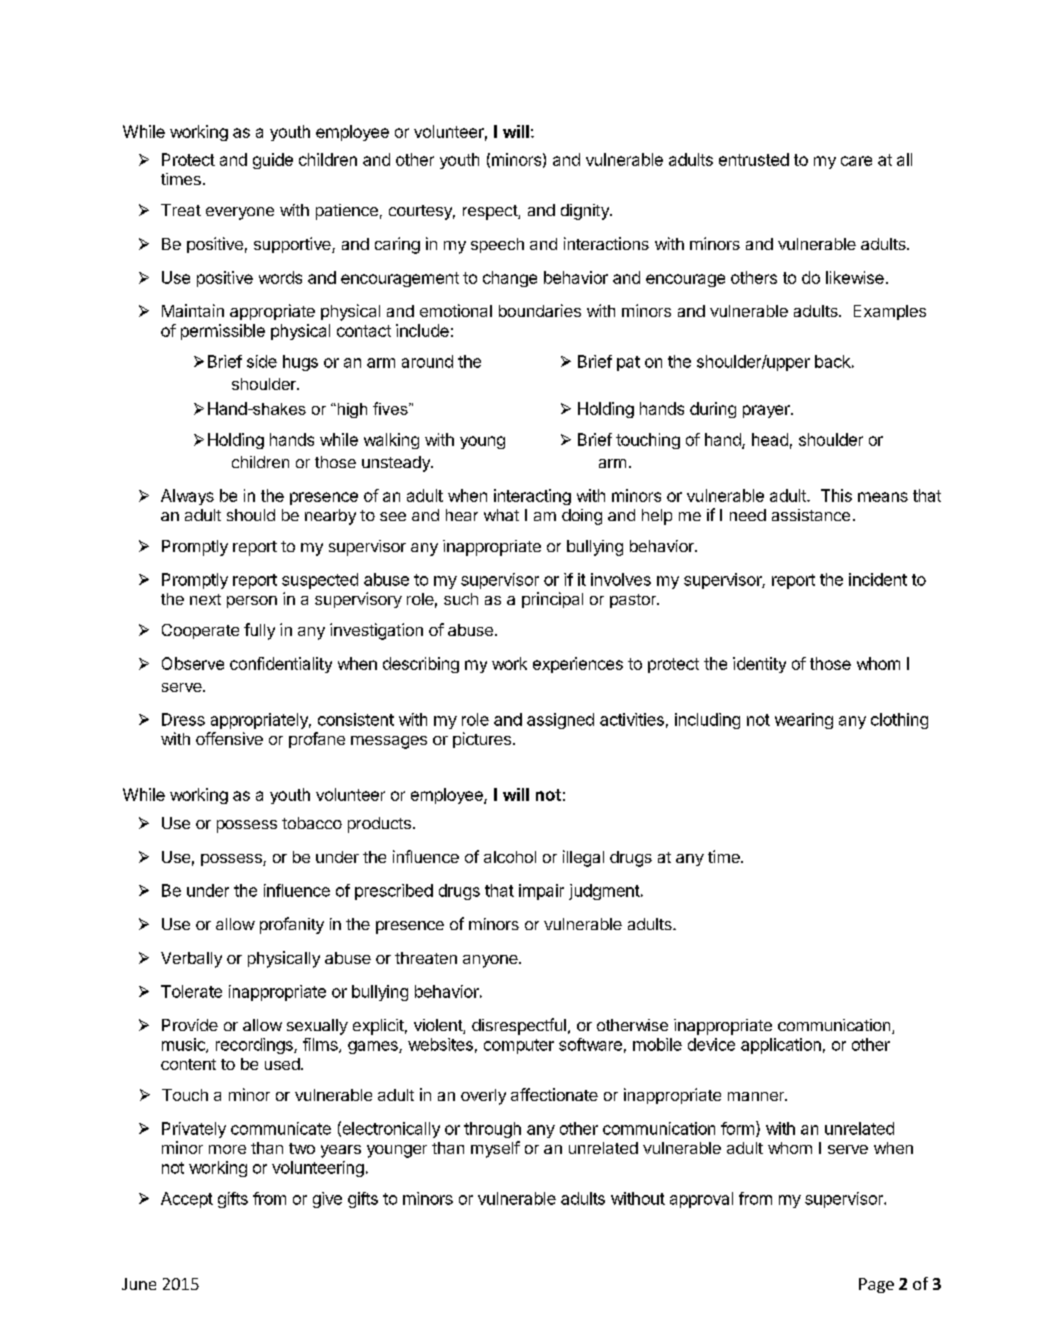 The image size is (1039, 1344). What do you see at coordinates (804, 721) in the document?
I see `wearing` at bounding box center [804, 721].
